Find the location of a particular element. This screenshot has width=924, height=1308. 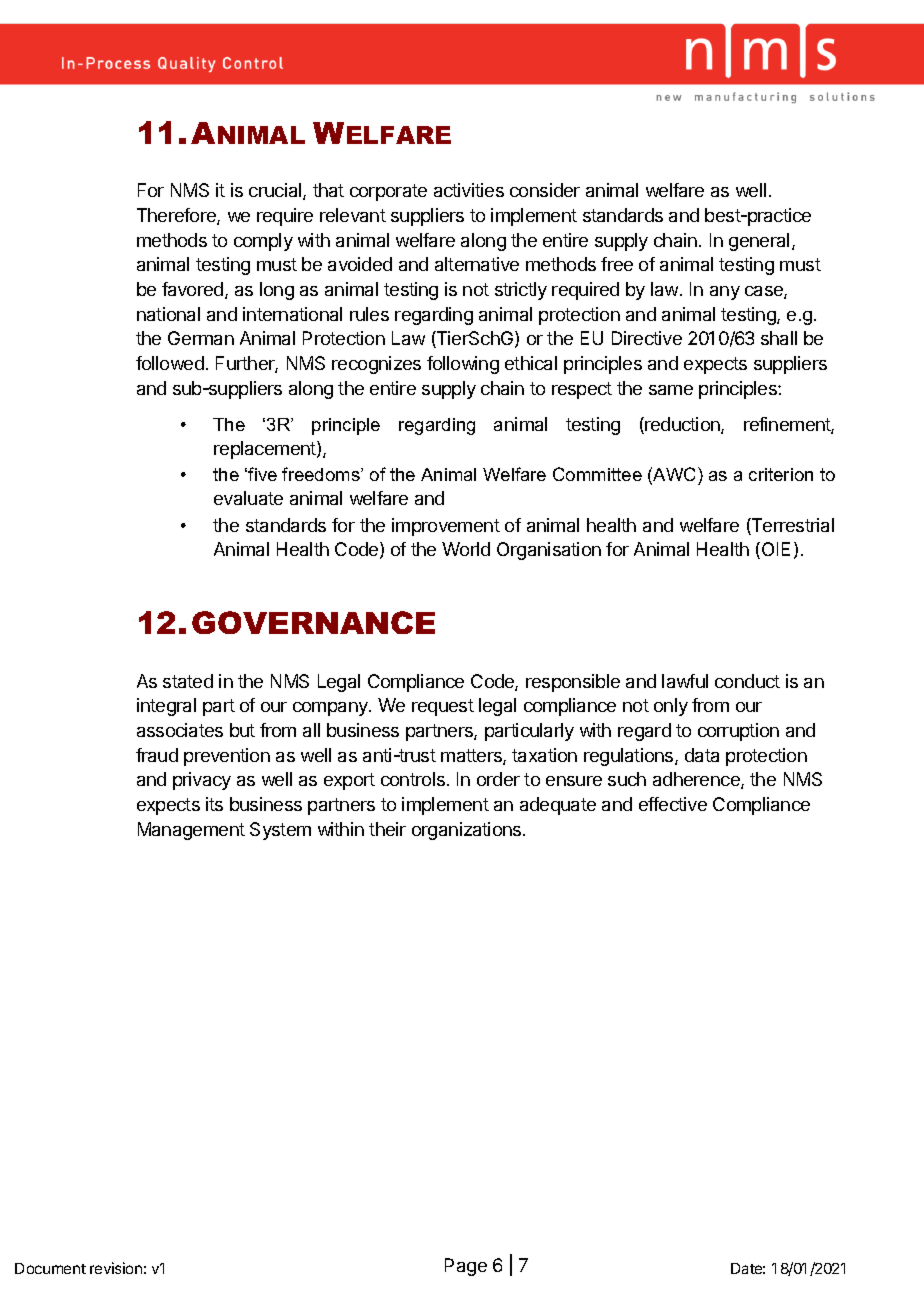

corporate is located at coordinates (388, 192).
